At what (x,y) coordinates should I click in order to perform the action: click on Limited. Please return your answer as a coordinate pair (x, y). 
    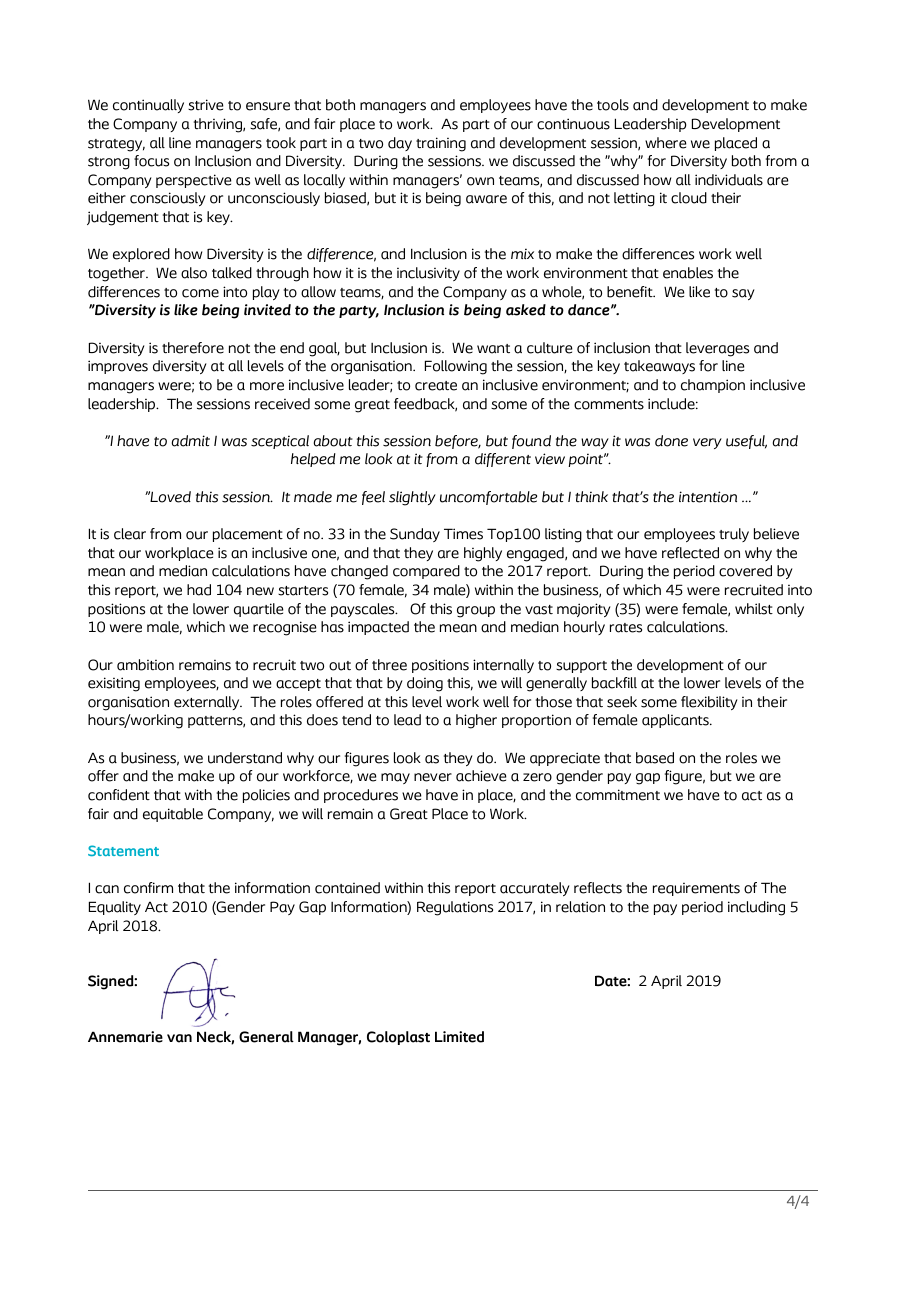
    Looking at the image, I should click on (459, 1037).
